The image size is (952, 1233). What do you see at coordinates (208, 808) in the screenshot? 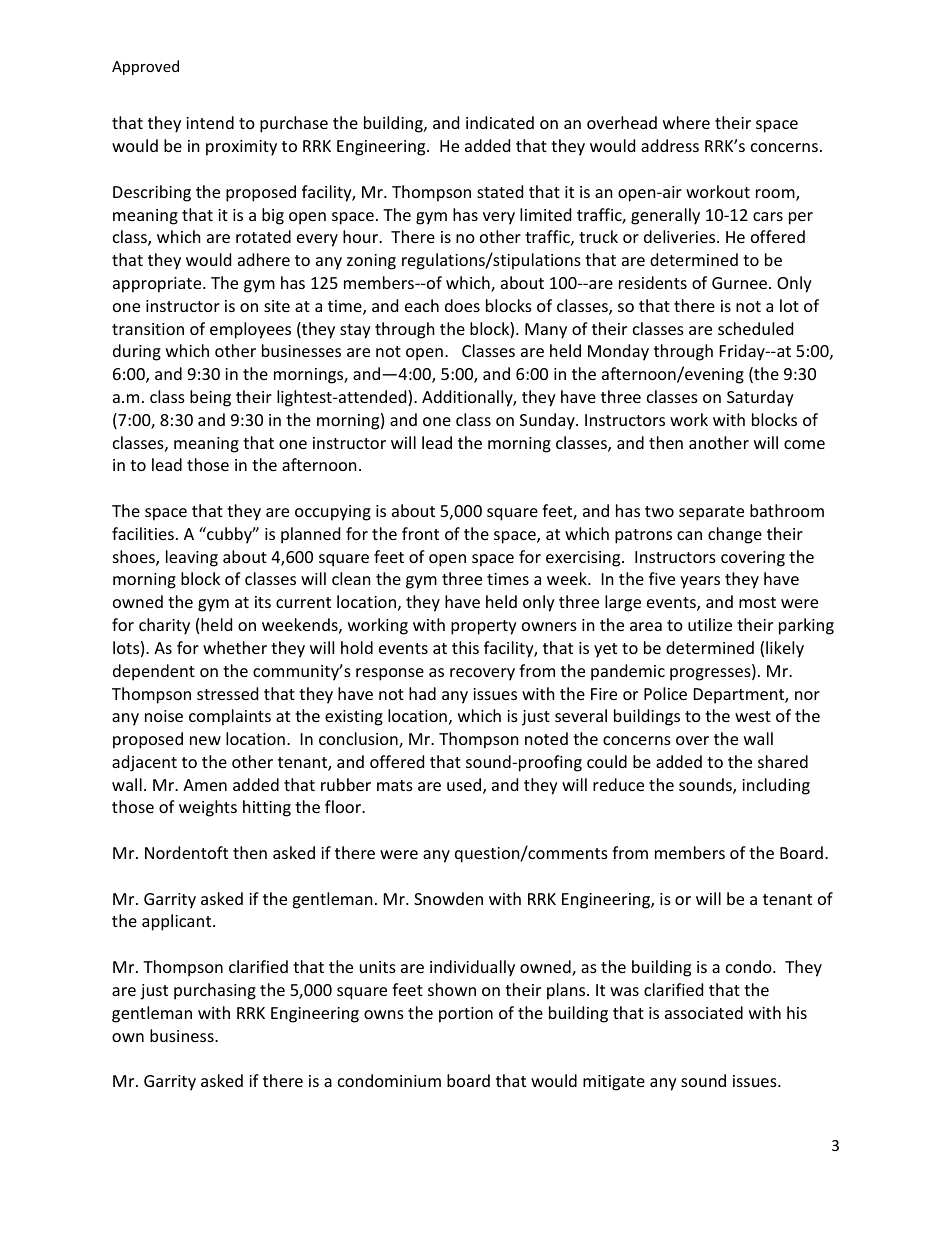
I see `weights` at bounding box center [208, 808].
